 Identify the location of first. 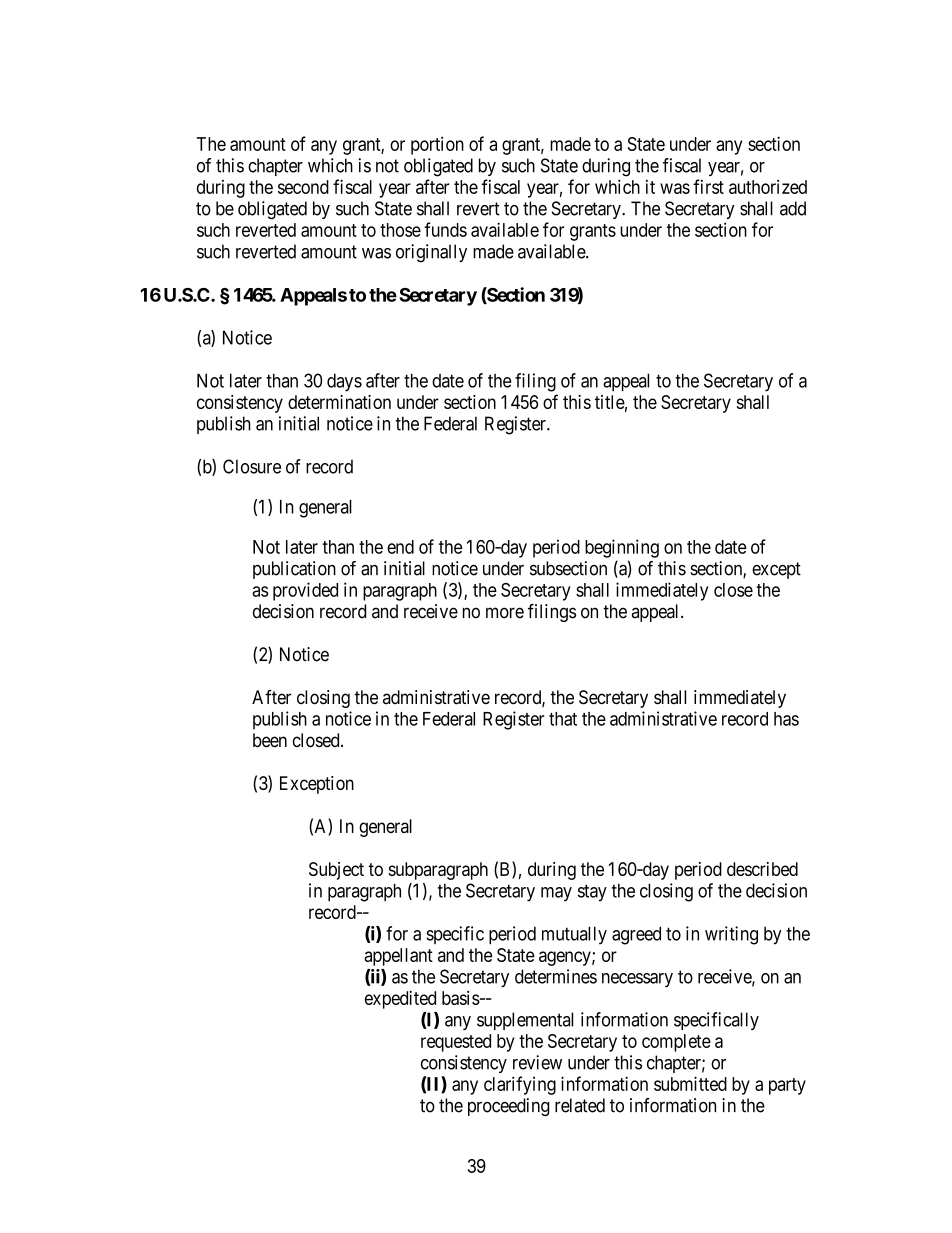
(708, 186).
